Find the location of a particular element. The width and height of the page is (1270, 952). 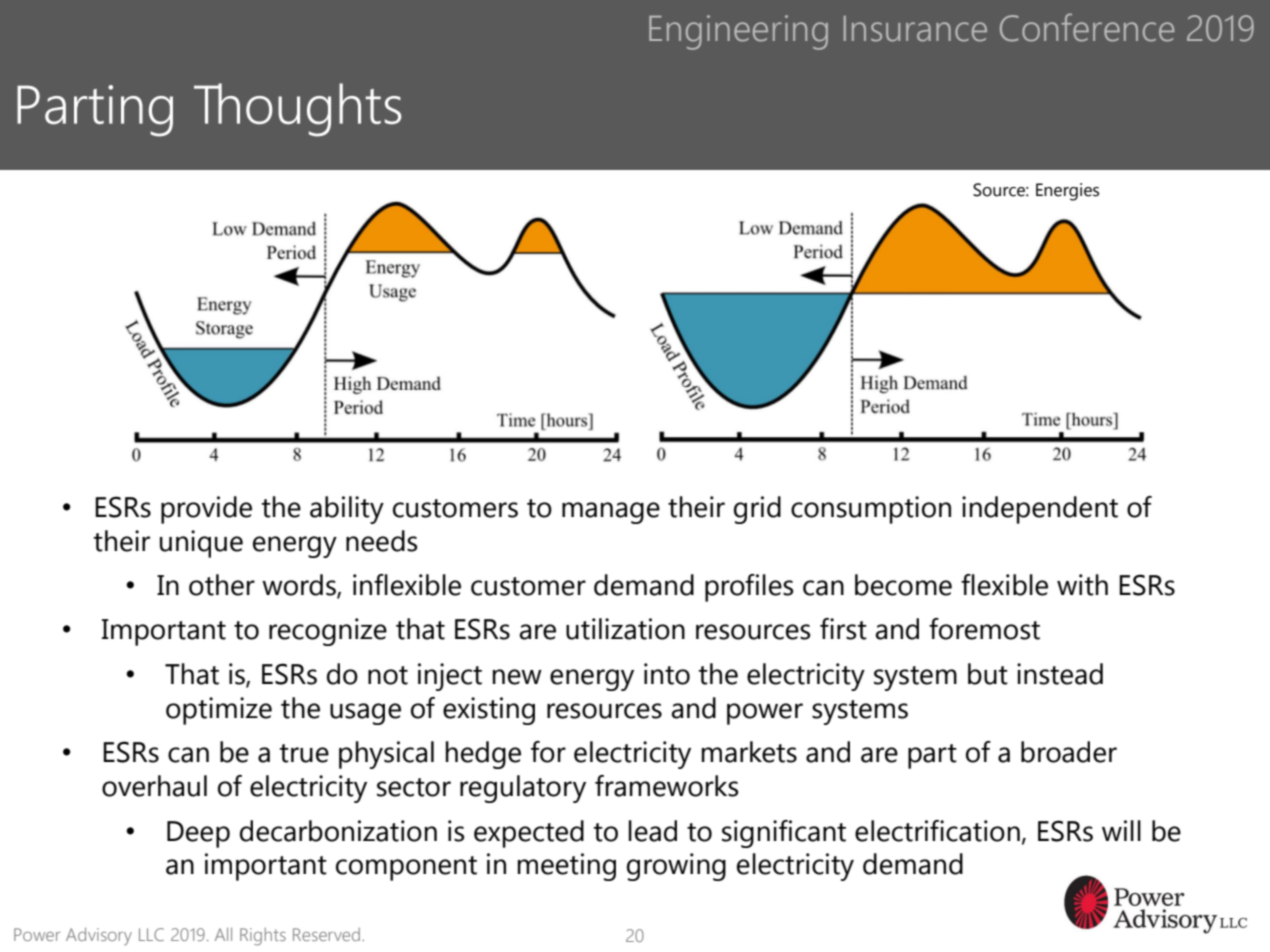

grid is located at coordinates (757, 510).
